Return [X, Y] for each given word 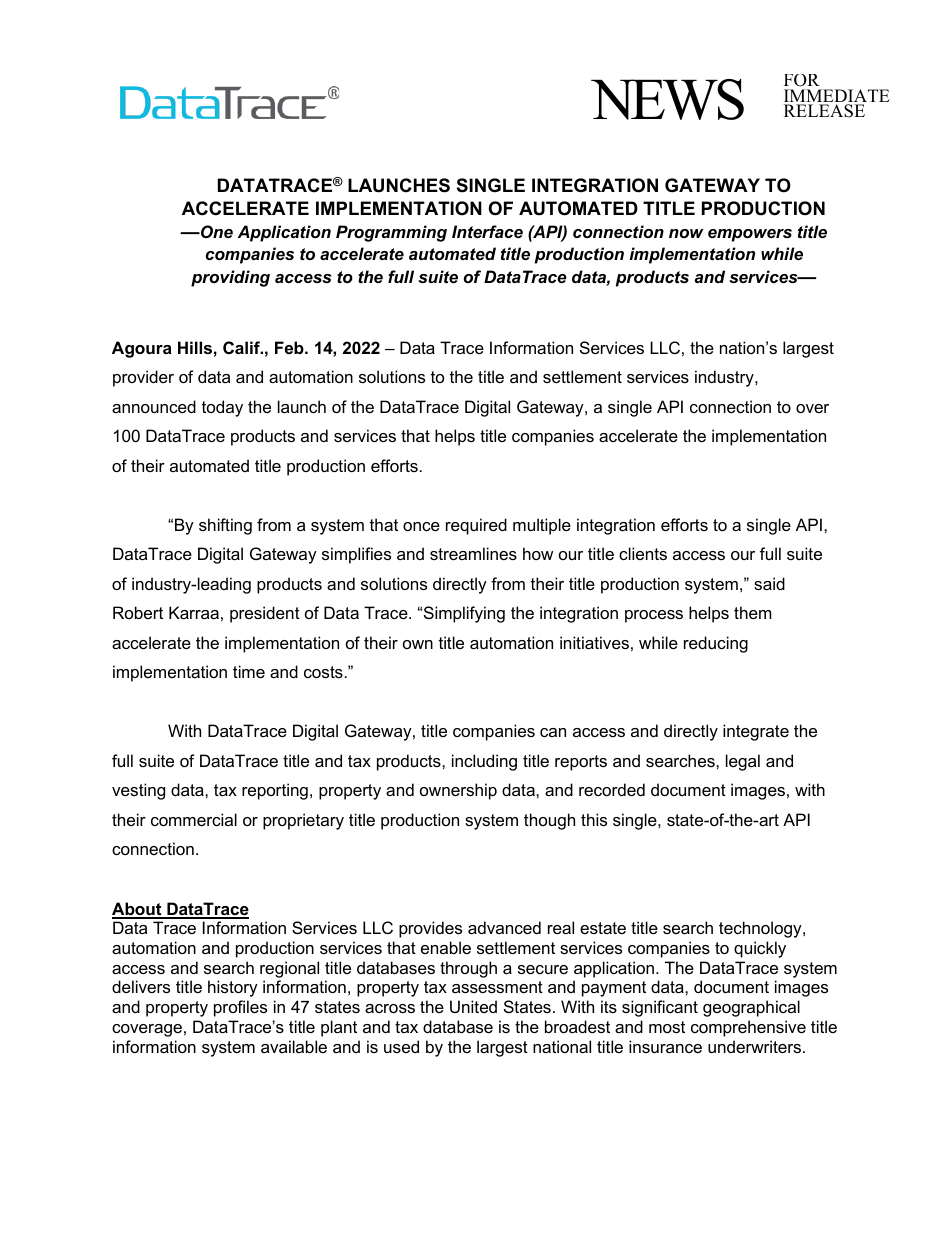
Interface [487, 231]
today [222, 408]
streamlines [473, 553]
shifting [225, 526]
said [769, 583]
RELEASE [824, 111]
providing [230, 278]
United [473, 1006]
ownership [458, 791]
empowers [750, 235]
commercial [194, 819]
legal [743, 762]
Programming [391, 233]
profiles [240, 1008]
